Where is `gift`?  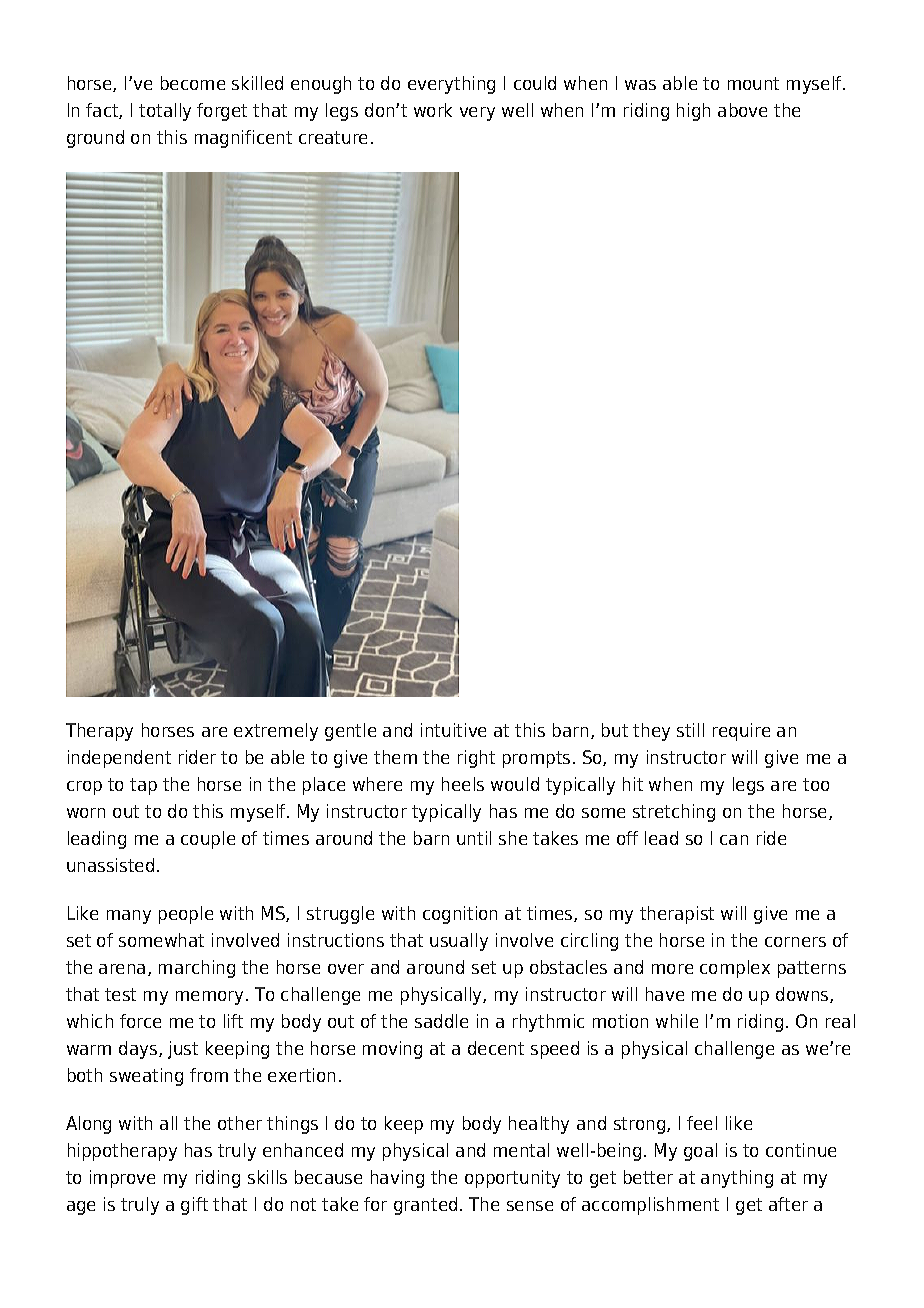
gift is located at coordinates (194, 1206).
